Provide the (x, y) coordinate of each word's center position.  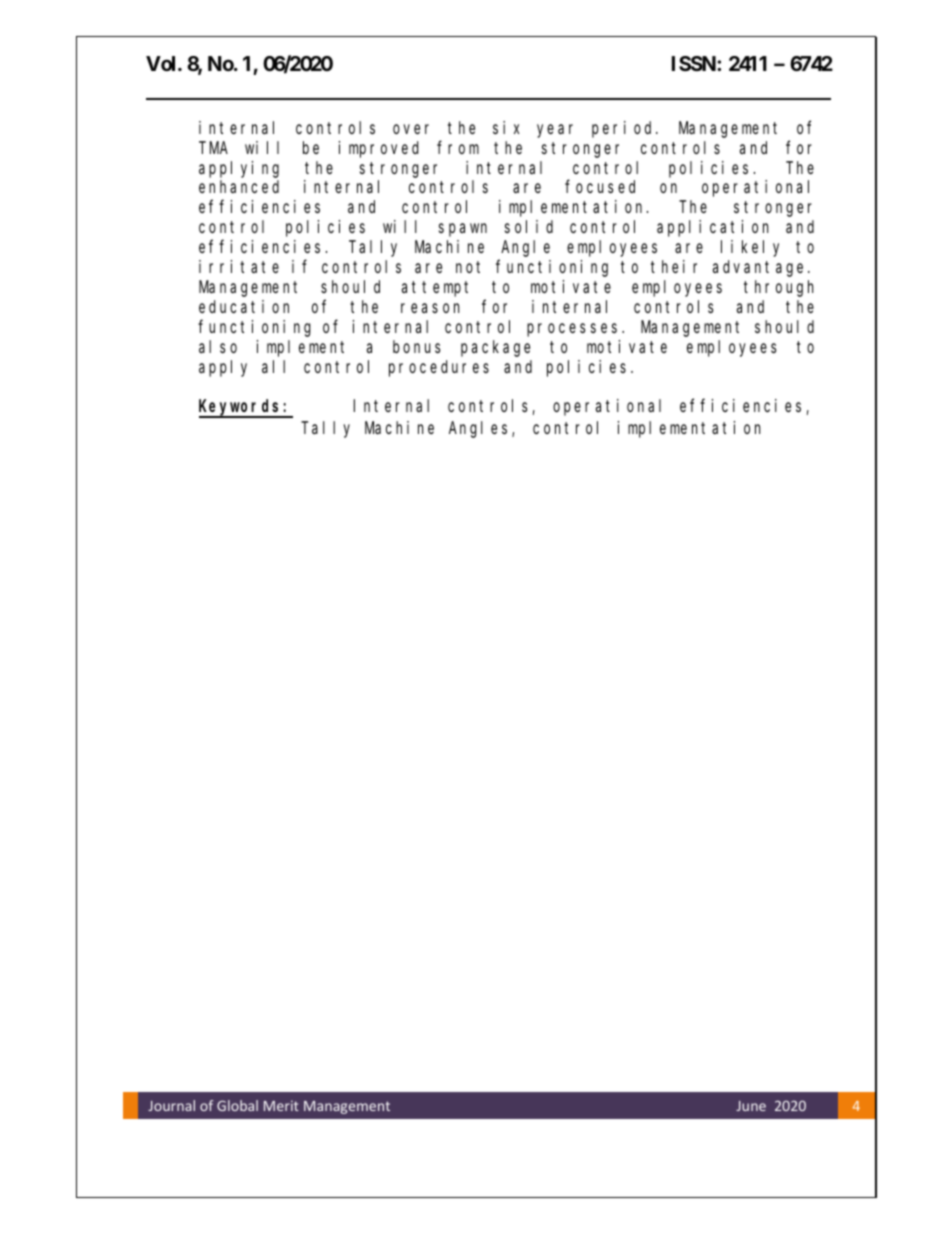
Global (237, 1105)
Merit (281, 1105)
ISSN (695, 63)
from (458, 147)
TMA (213, 148)
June (751, 1106)
